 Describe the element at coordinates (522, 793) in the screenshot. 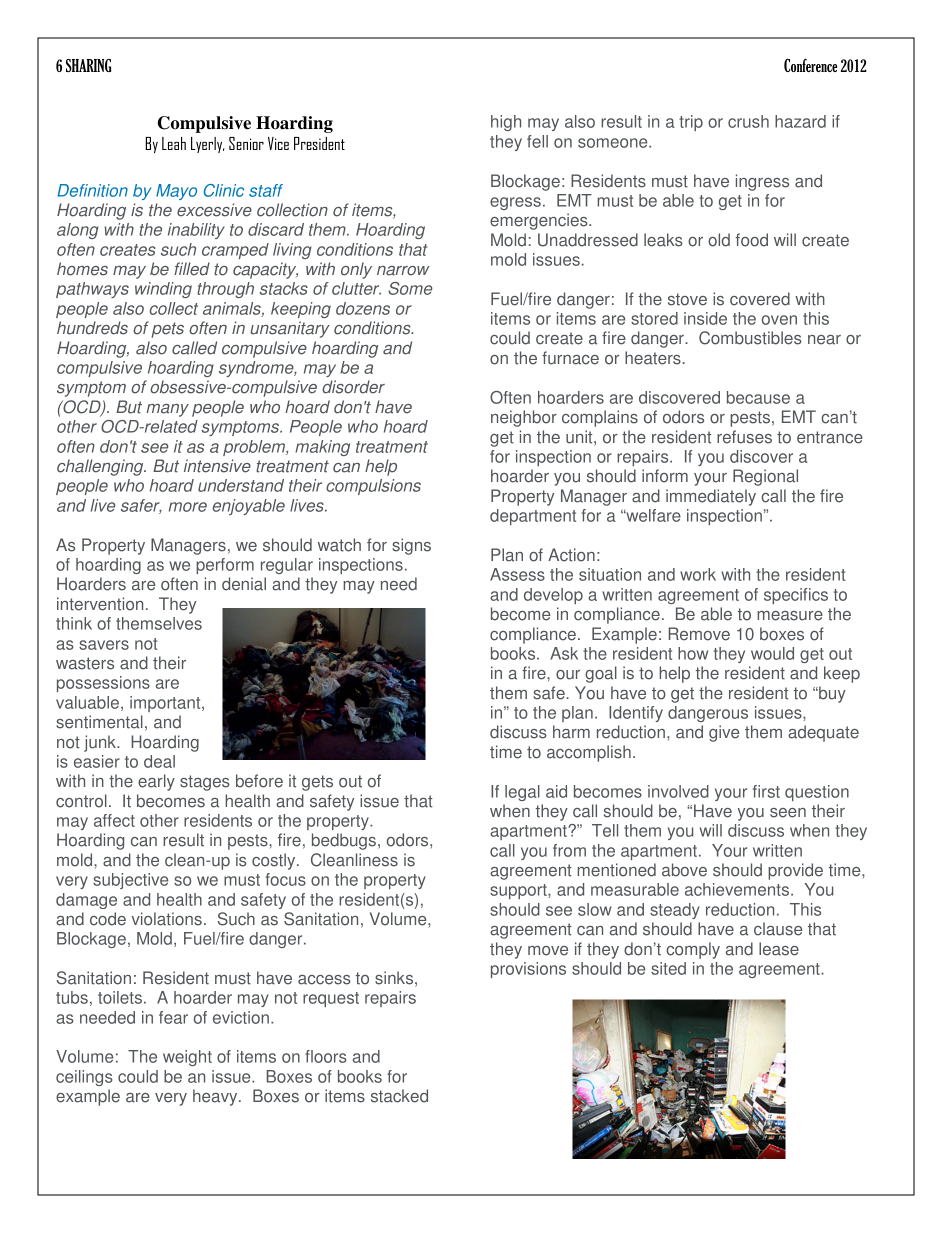

I see `legal` at that location.
